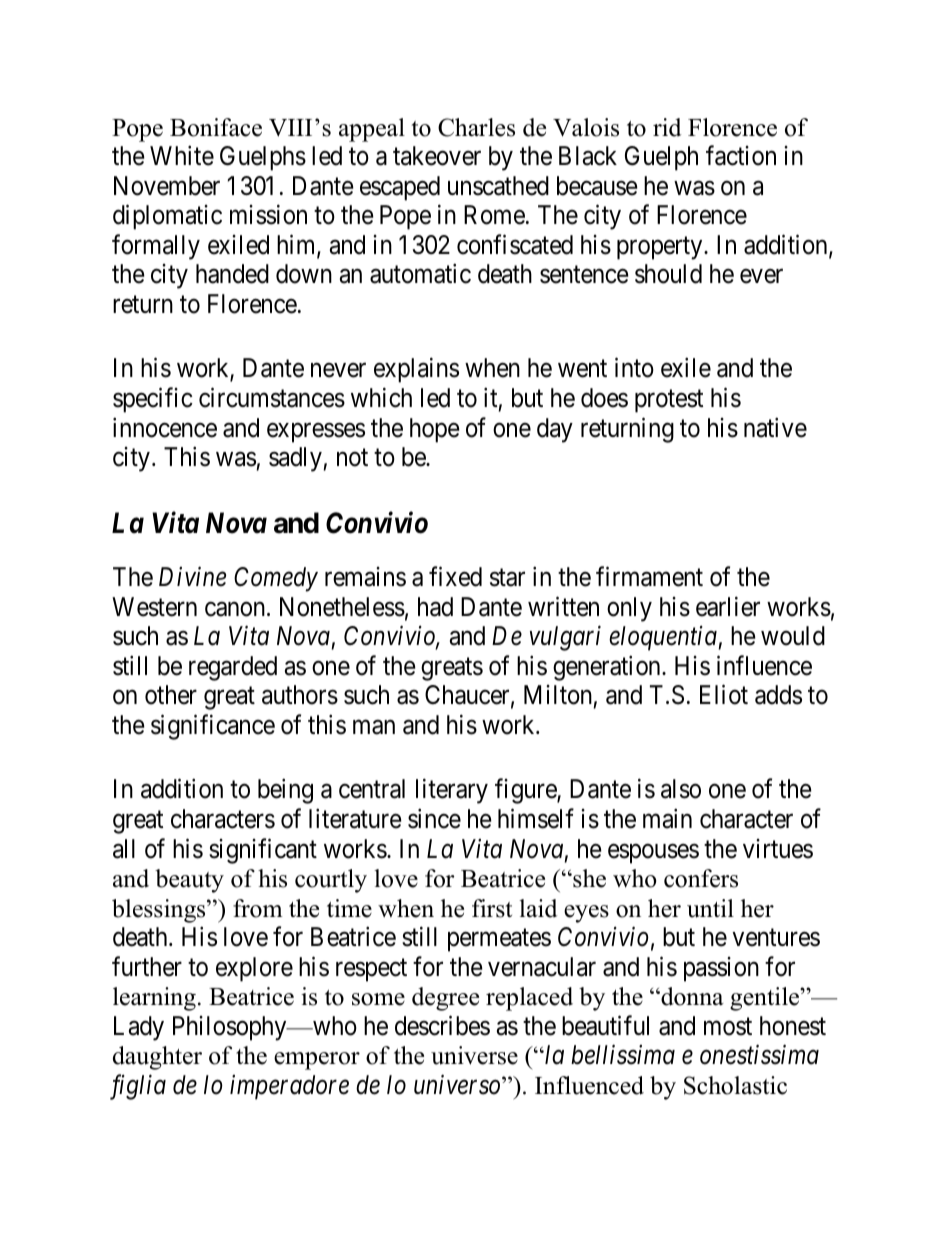  Describe the element at coordinates (157, 1058) in the screenshot. I see `daughter` at that location.
